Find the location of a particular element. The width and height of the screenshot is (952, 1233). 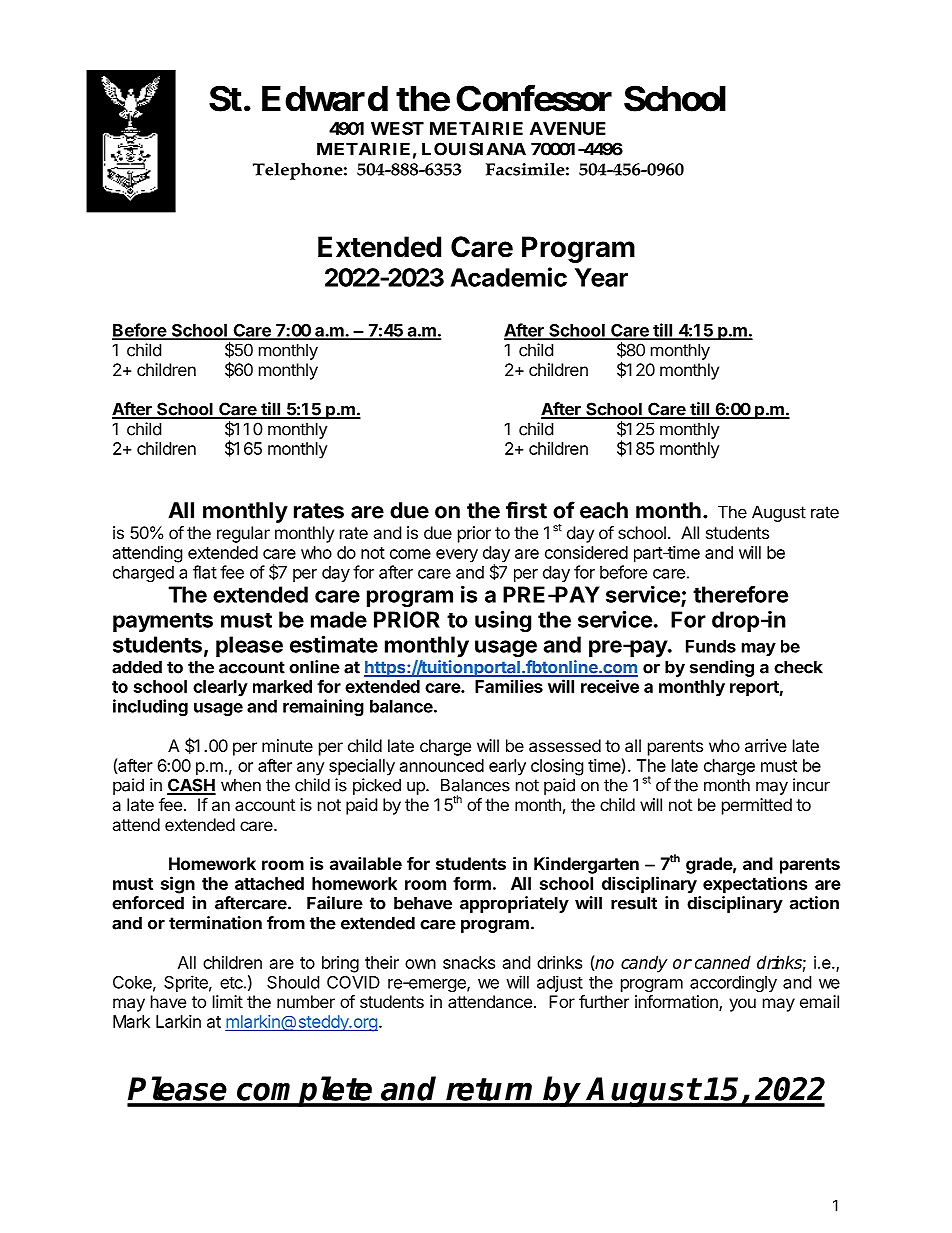

sending is located at coordinates (722, 668).
